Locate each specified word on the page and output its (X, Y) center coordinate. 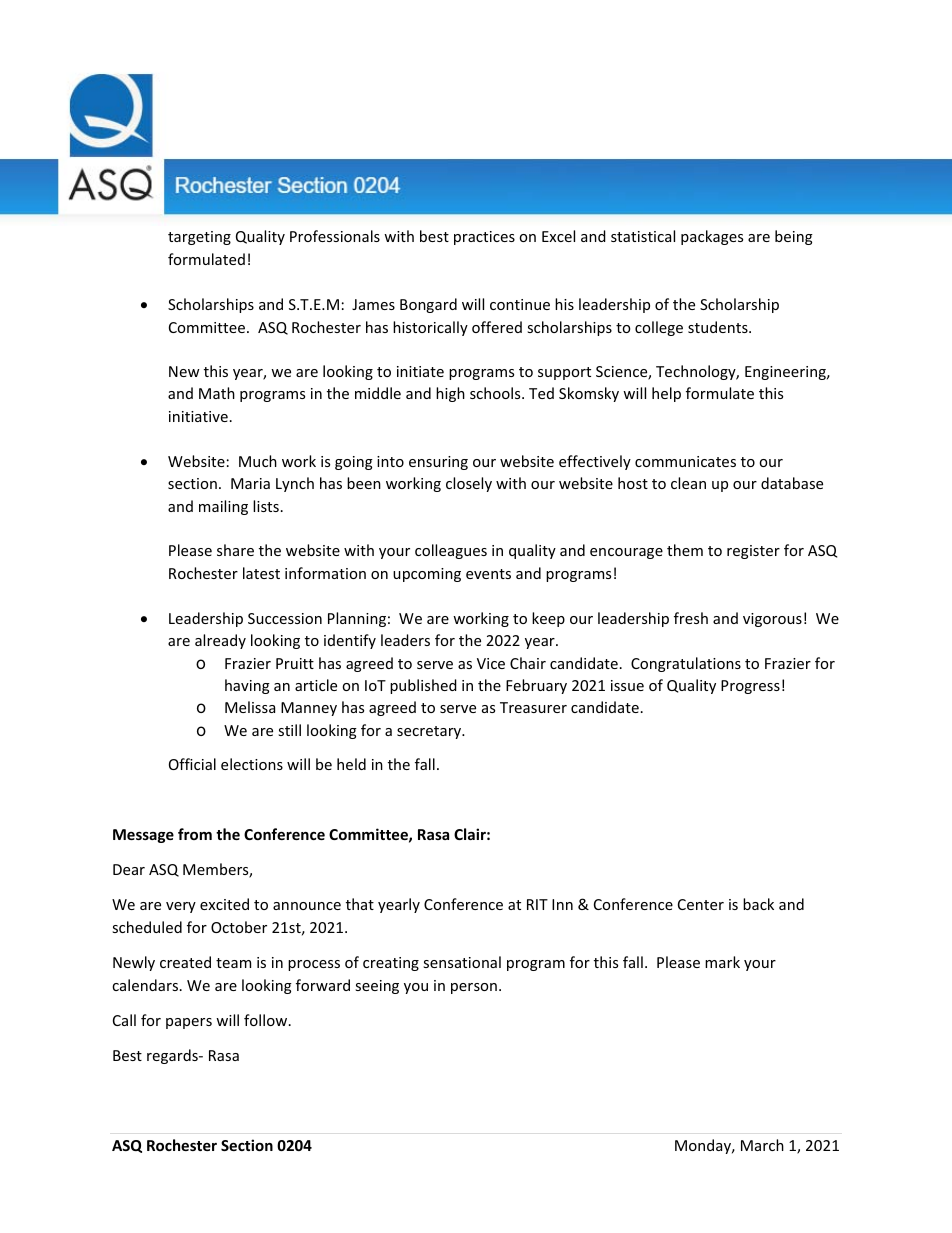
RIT (537, 904)
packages (712, 237)
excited (224, 904)
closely (469, 484)
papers (189, 1023)
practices (484, 238)
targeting (199, 238)
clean (688, 483)
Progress (750, 687)
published (423, 686)
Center (701, 904)
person (474, 988)
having (247, 686)
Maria (250, 483)
